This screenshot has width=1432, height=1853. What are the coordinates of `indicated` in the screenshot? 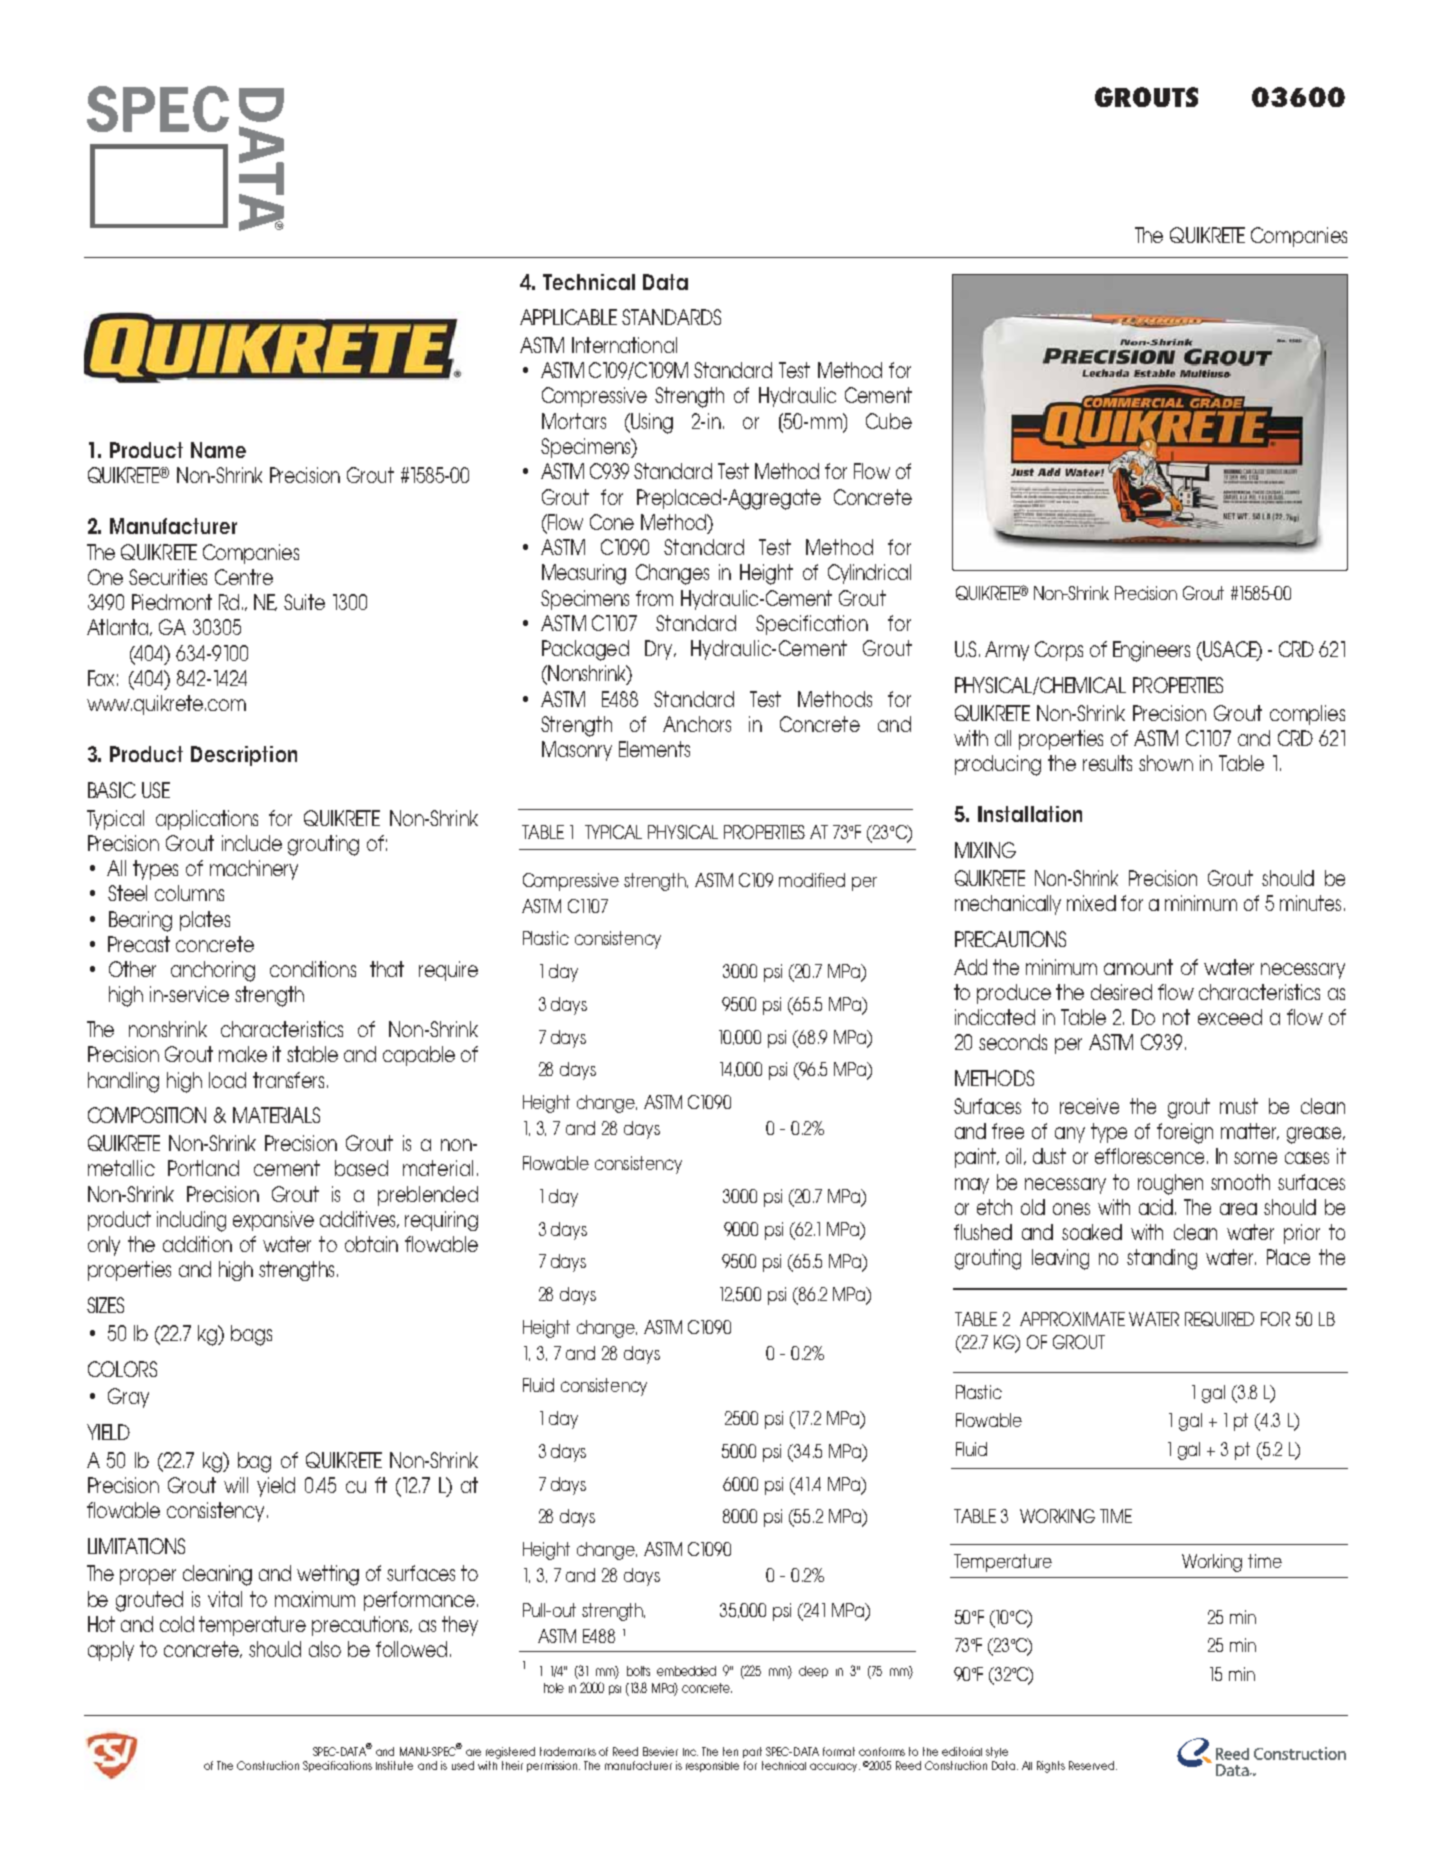 It's located at (995, 1017).
